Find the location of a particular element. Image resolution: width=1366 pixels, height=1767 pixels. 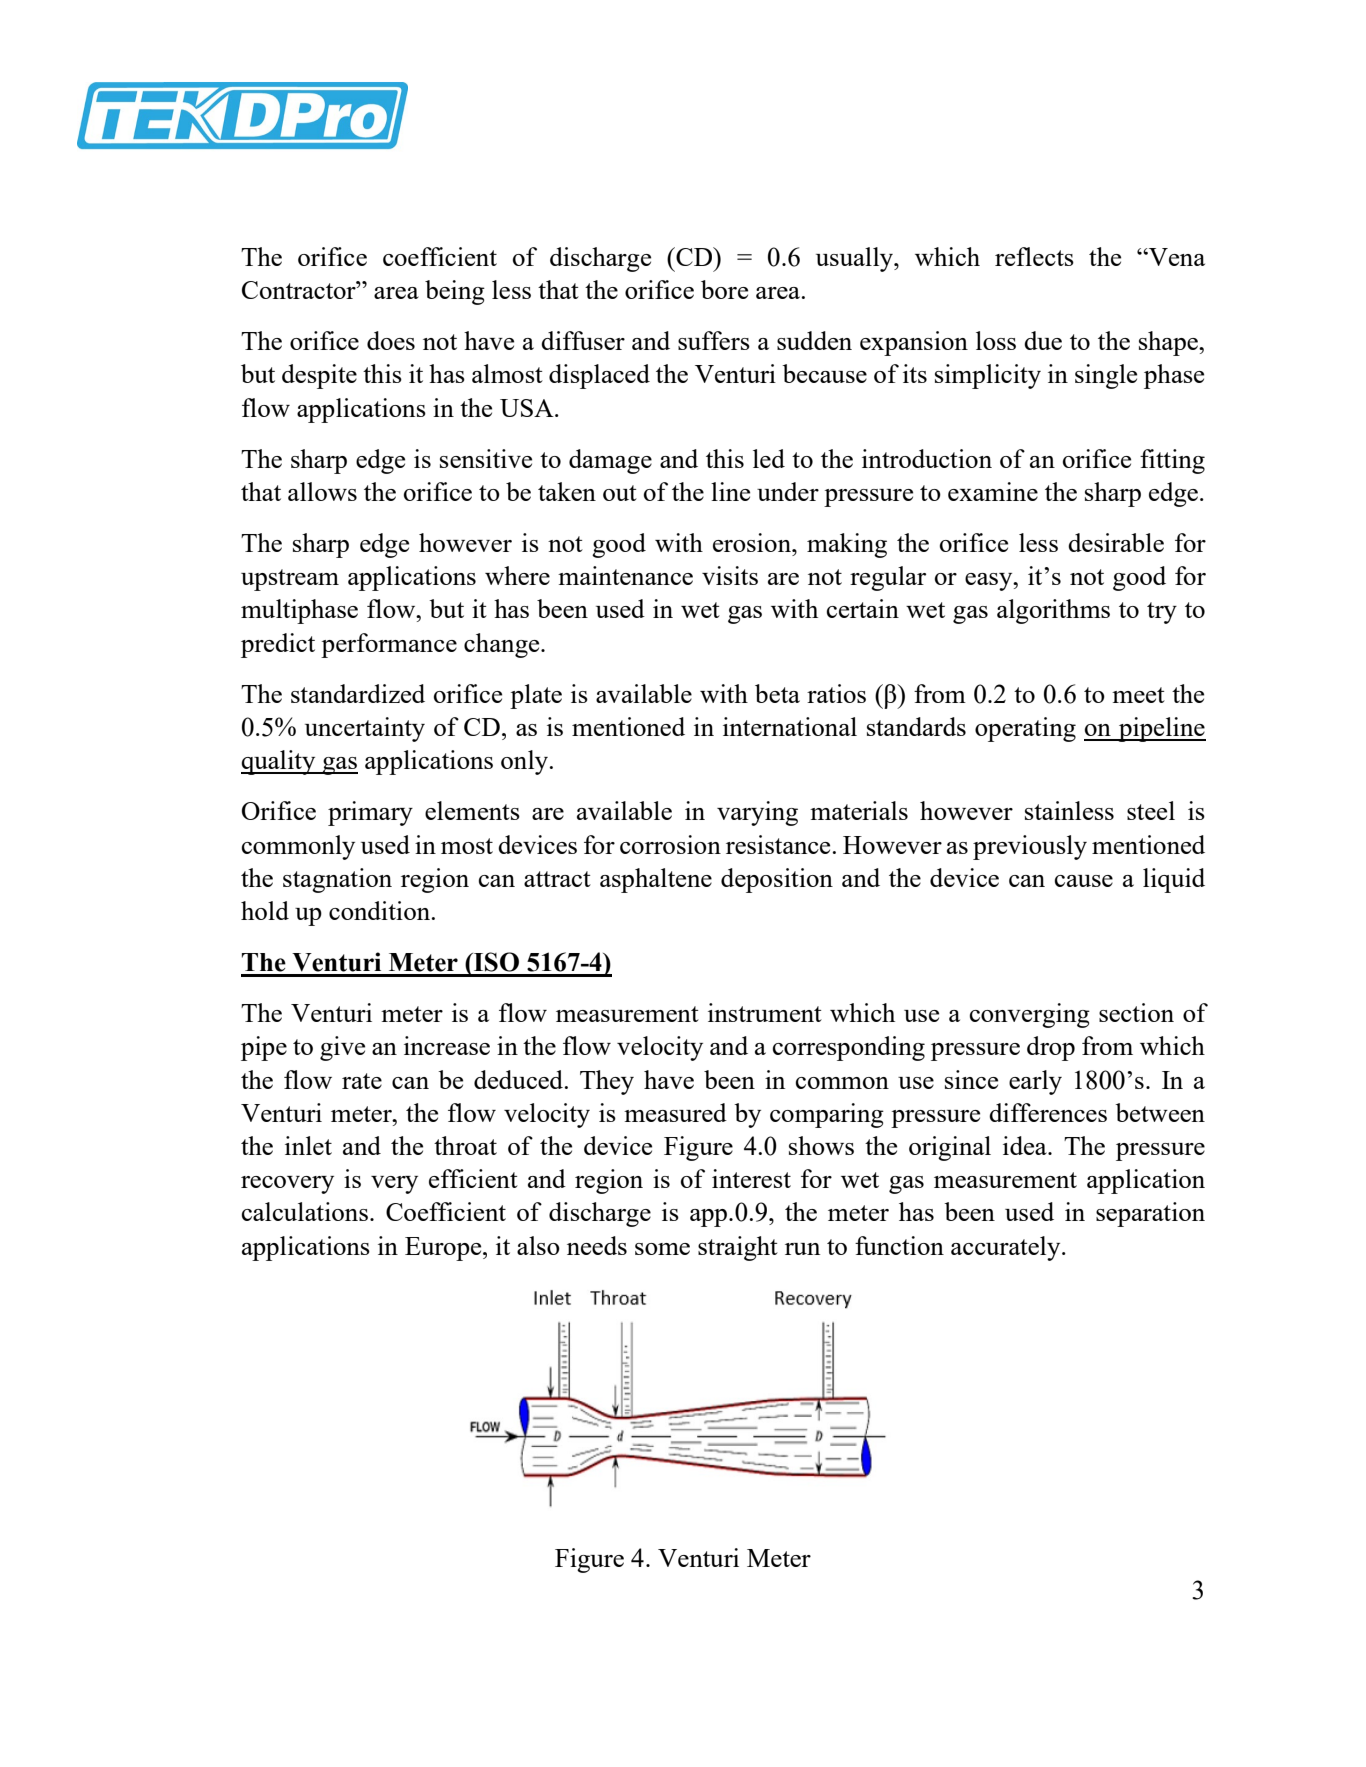

drop is located at coordinates (1051, 1048).
